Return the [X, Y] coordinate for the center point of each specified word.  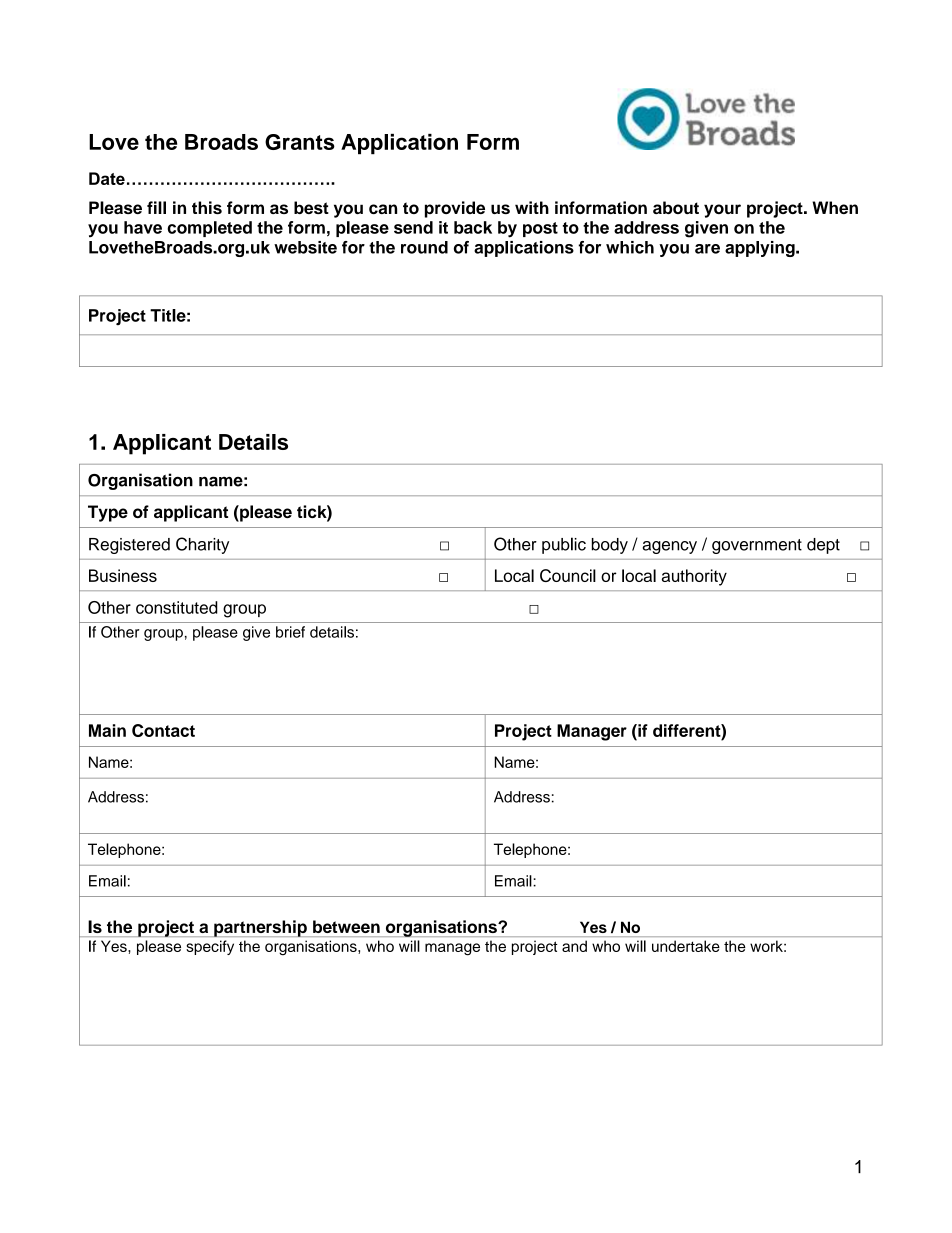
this [207, 207]
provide [455, 209]
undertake [686, 946]
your [722, 211]
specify [210, 947]
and [574, 946]
